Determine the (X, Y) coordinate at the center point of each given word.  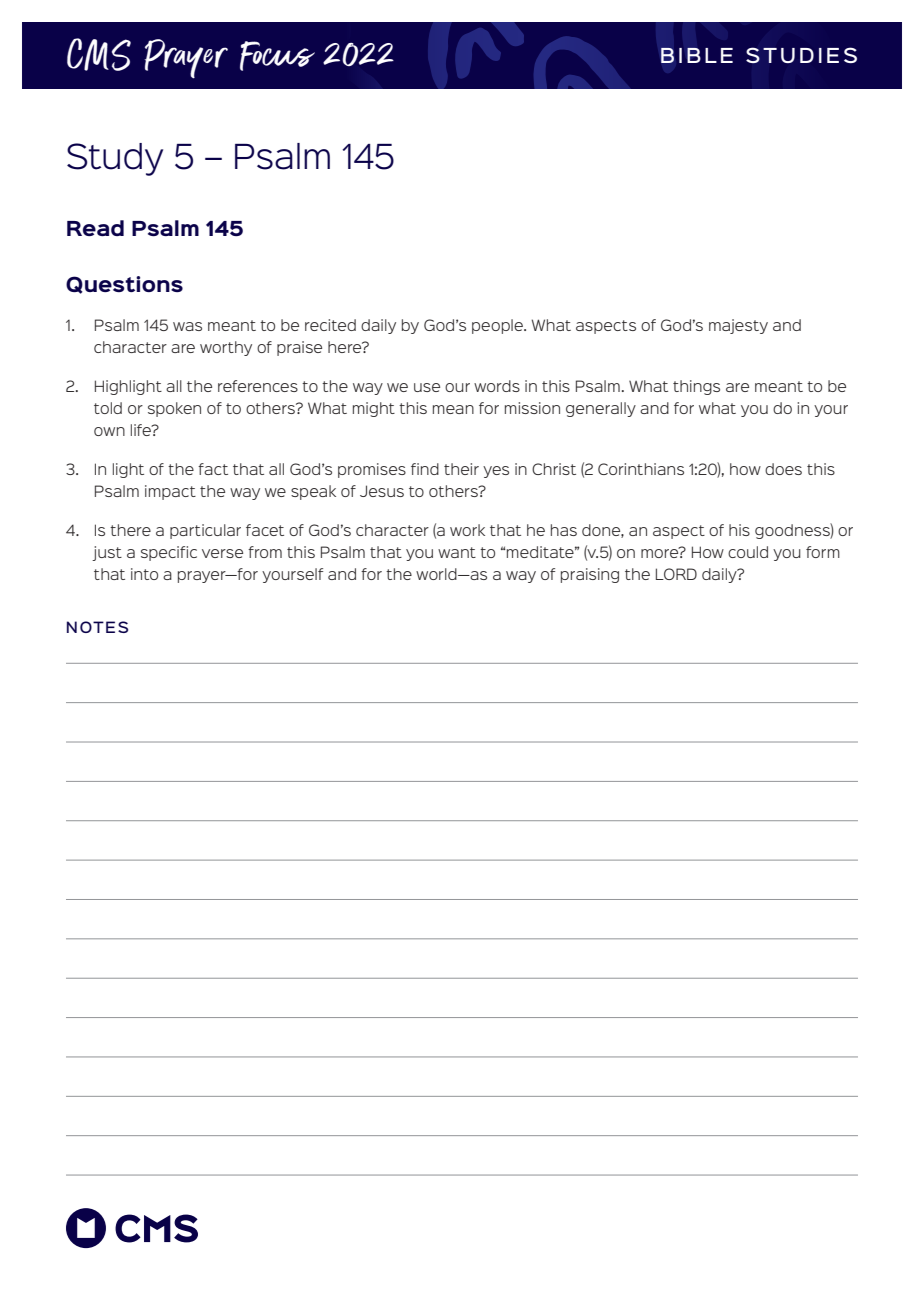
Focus (277, 56)
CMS (99, 54)
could (748, 552)
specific (169, 553)
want (457, 552)
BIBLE (697, 55)
